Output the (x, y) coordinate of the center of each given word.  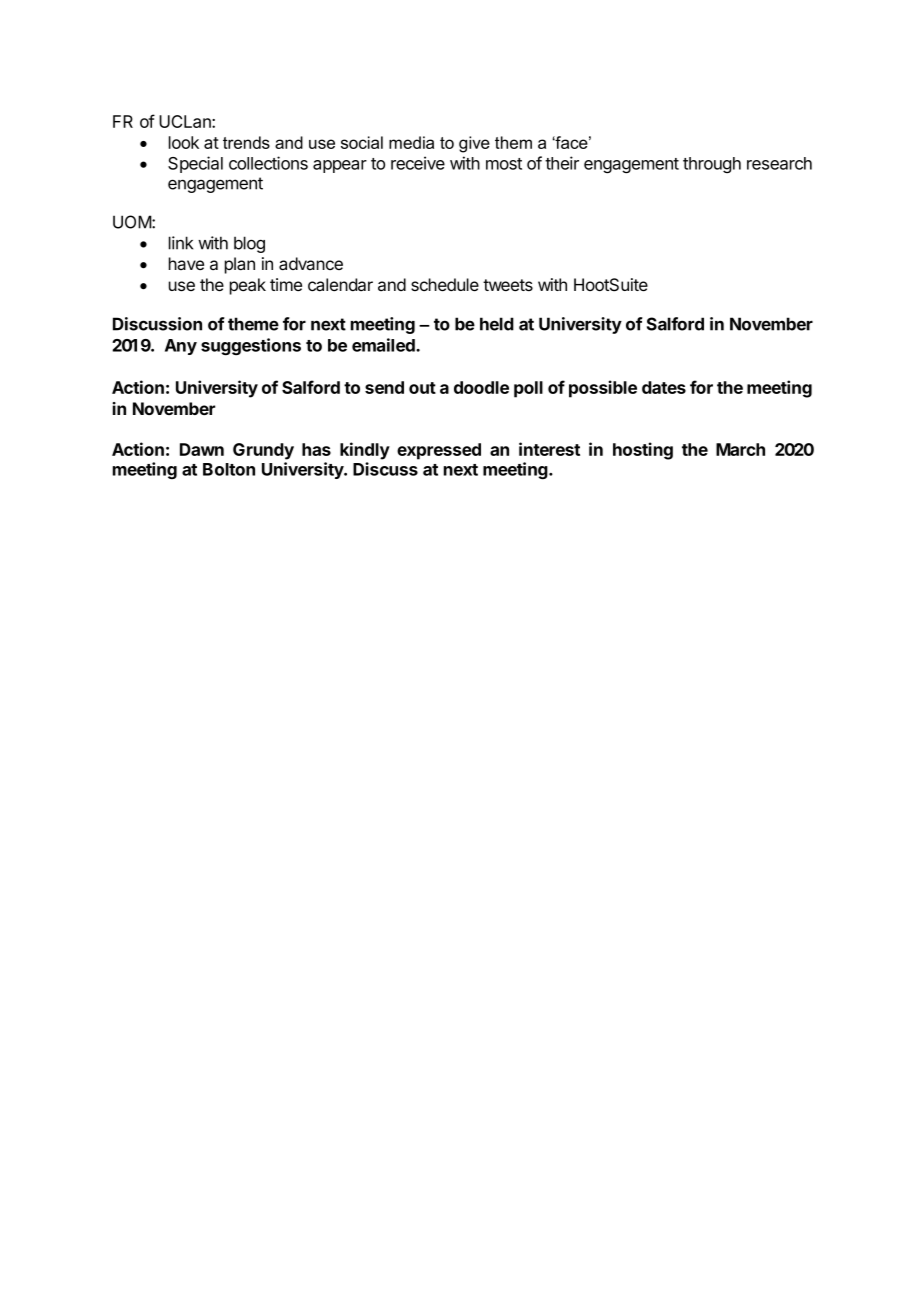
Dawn (202, 449)
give (474, 144)
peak (248, 286)
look (184, 142)
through (712, 165)
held (497, 324)
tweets (508, 285)
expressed (439, 451)
